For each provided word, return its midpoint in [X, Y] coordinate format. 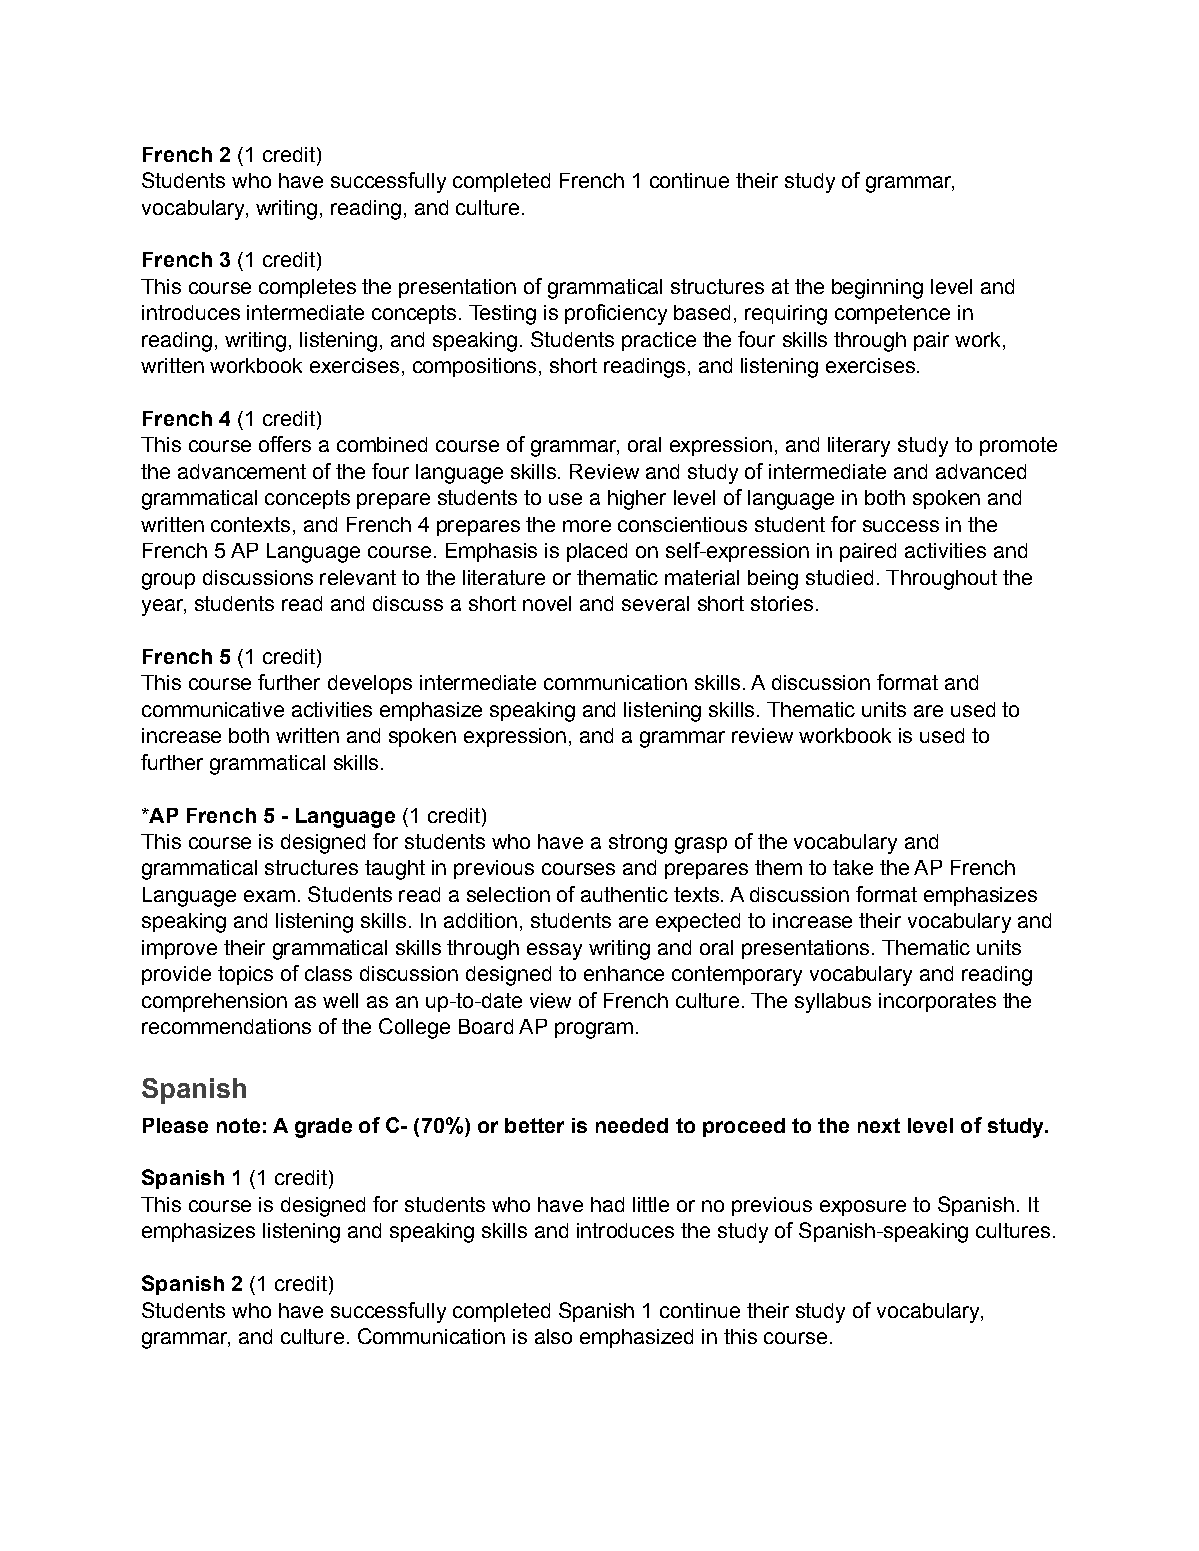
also [553, 1336]
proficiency [616, 314]
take [853, 867]
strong [638, 844]
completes [307, 288]
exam [269, 896]
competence [892, 314]
